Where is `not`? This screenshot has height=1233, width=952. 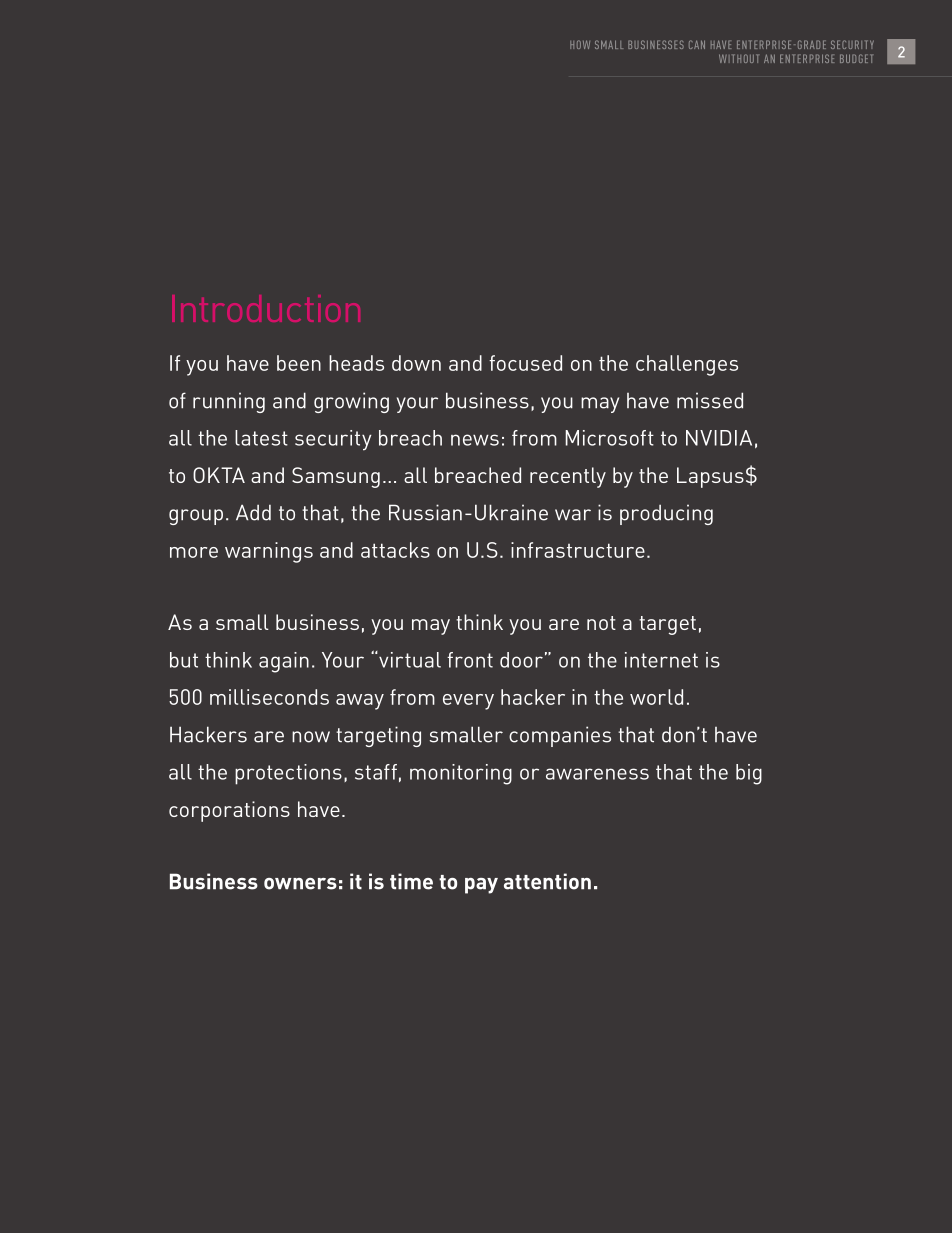
not is located at coordinates (601, 623).
